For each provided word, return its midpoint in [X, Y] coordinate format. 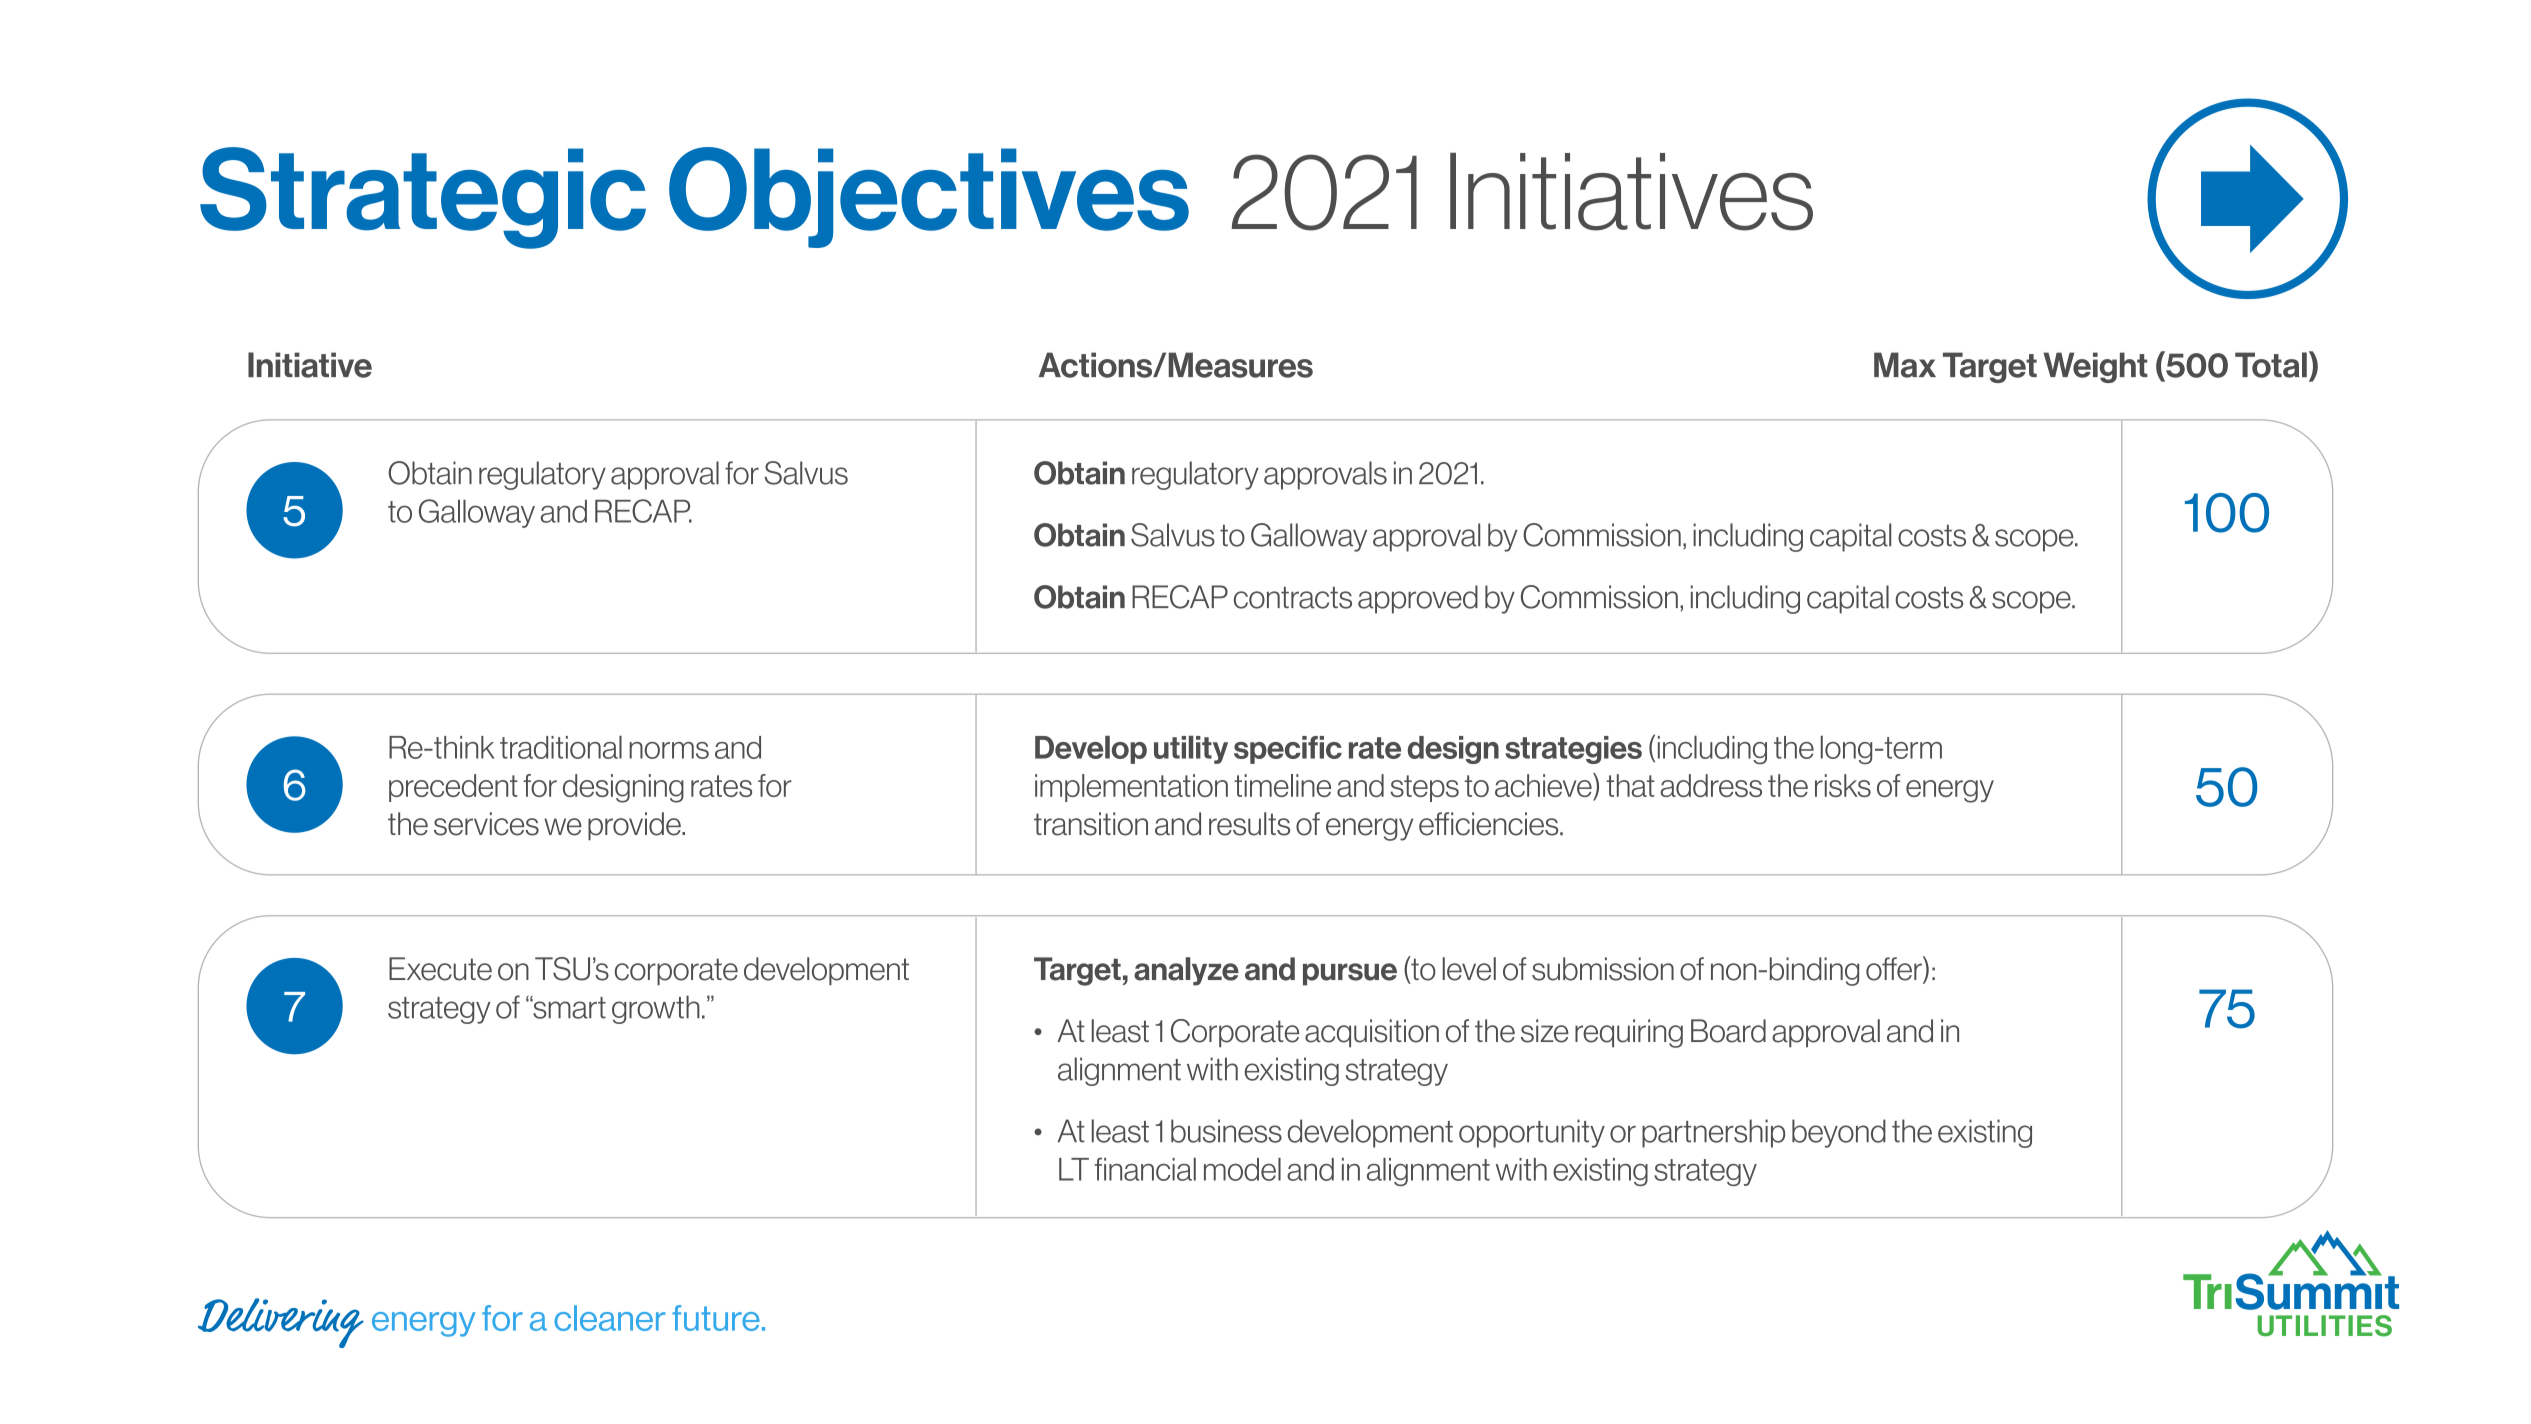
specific [1288, 750]
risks [1843, 785]
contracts [1293, 598]
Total [2271, 365]
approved [1418, 599]
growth [656, 1009]
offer [1895, 969]
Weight [2095, 367]
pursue [1350, 974]
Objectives [929, 197]
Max [1905, 365]
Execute [440, 969]
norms [669, 750]
